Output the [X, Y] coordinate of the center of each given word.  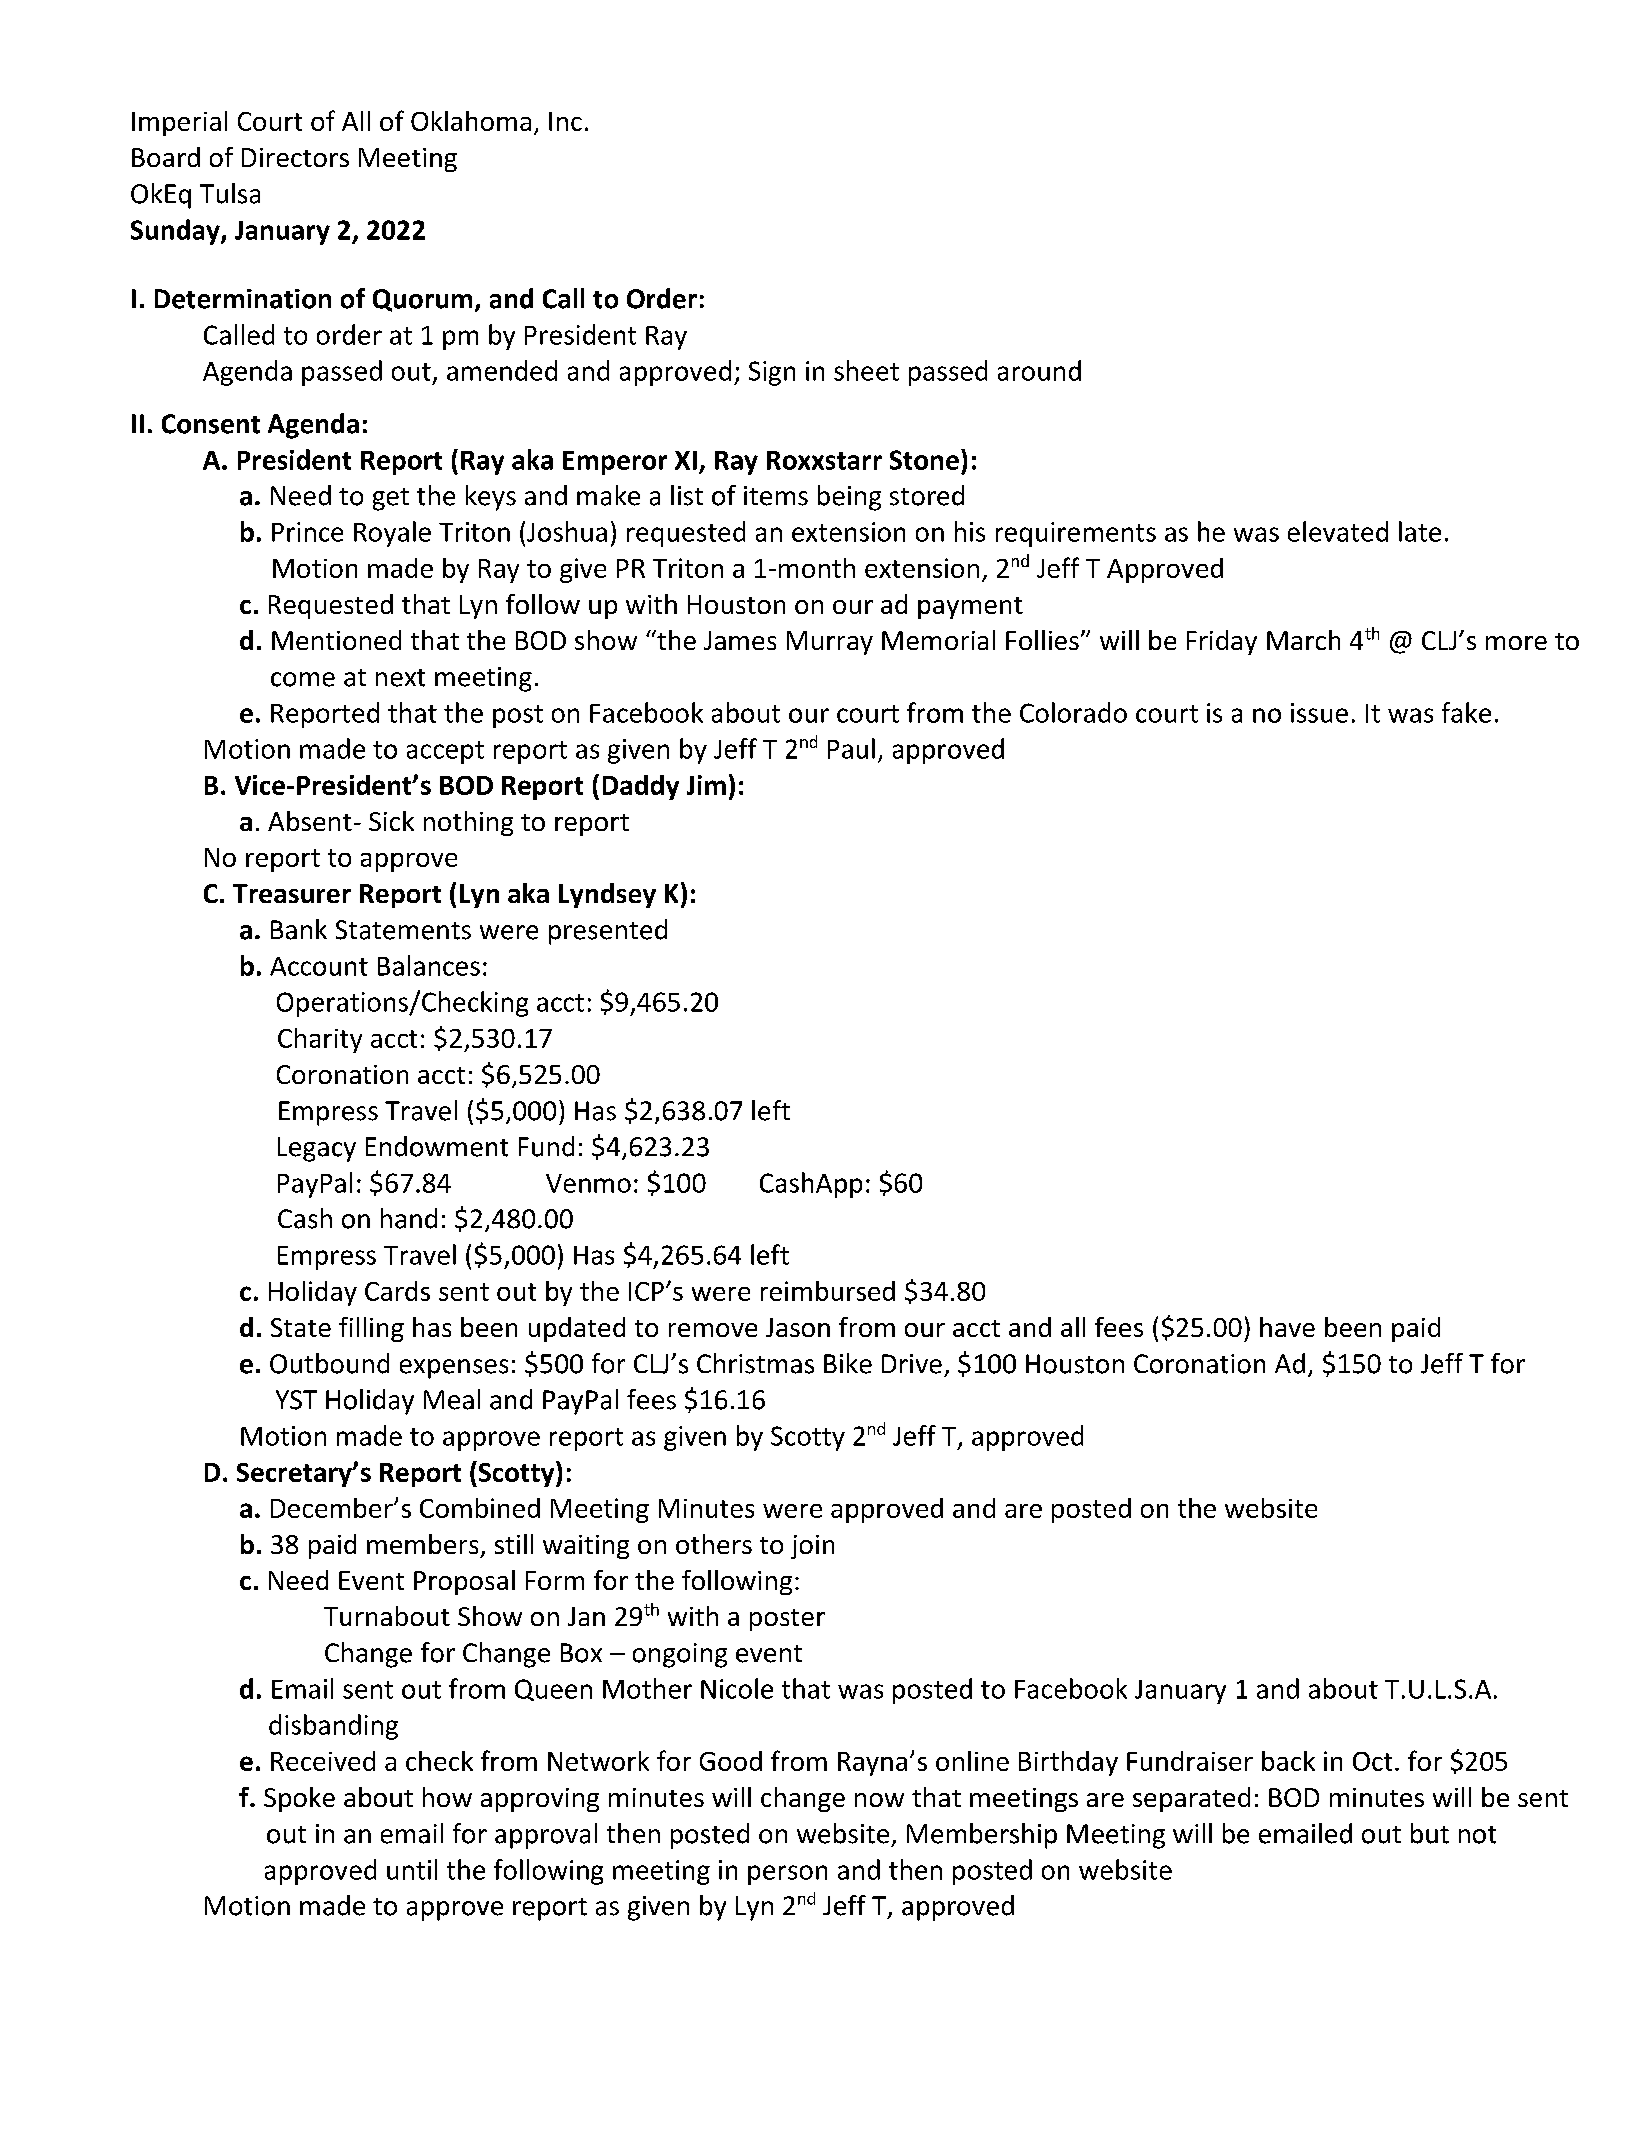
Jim [706, 785]
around [1039, 370]
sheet [866, 370]
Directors [295, 157]
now [879, 1800]
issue [1319, 713]
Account [319, 966]
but [1430, 1833]
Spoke [299, 1799]
